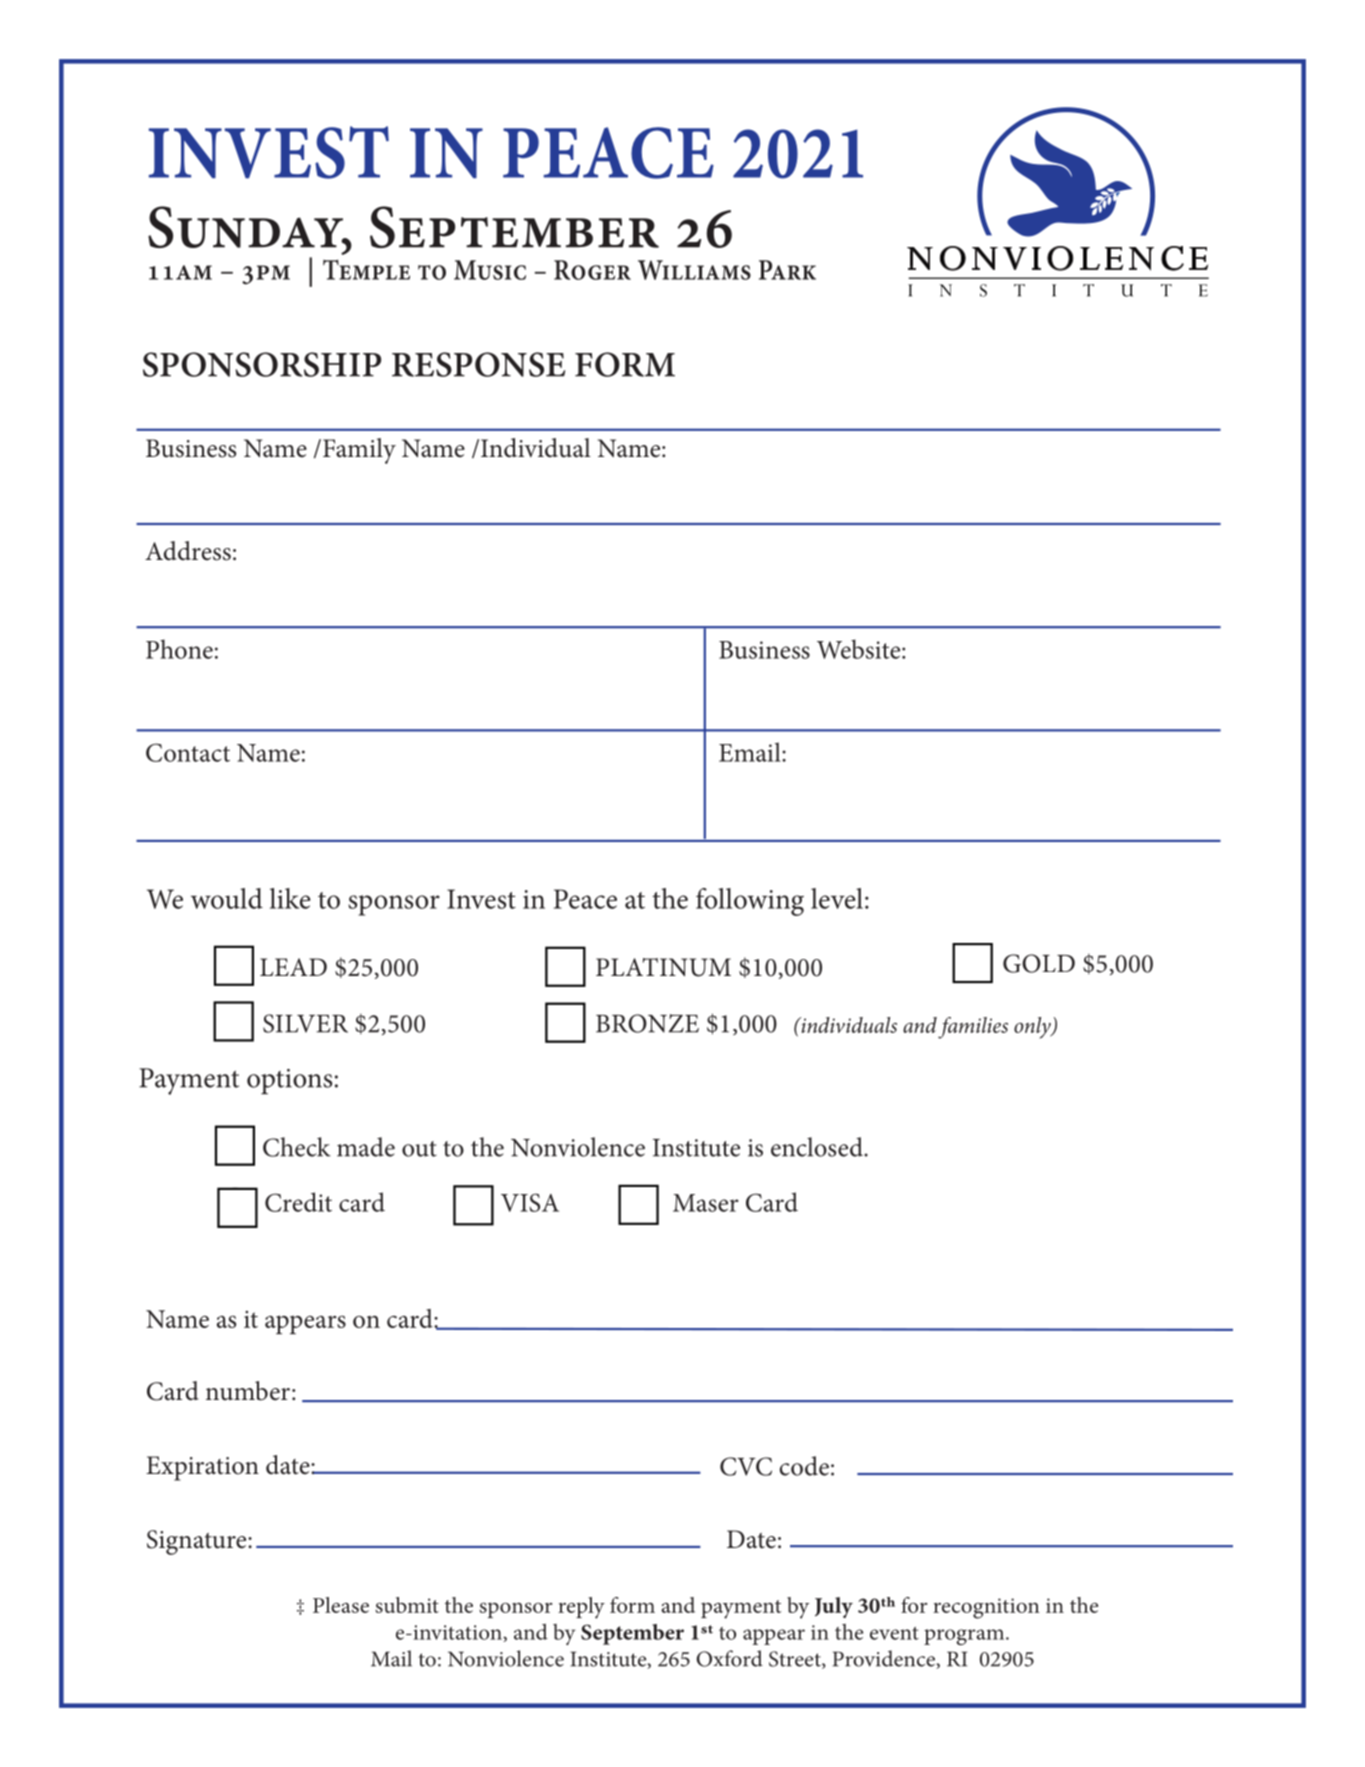  I want to click on Park, so click(787, 270).
